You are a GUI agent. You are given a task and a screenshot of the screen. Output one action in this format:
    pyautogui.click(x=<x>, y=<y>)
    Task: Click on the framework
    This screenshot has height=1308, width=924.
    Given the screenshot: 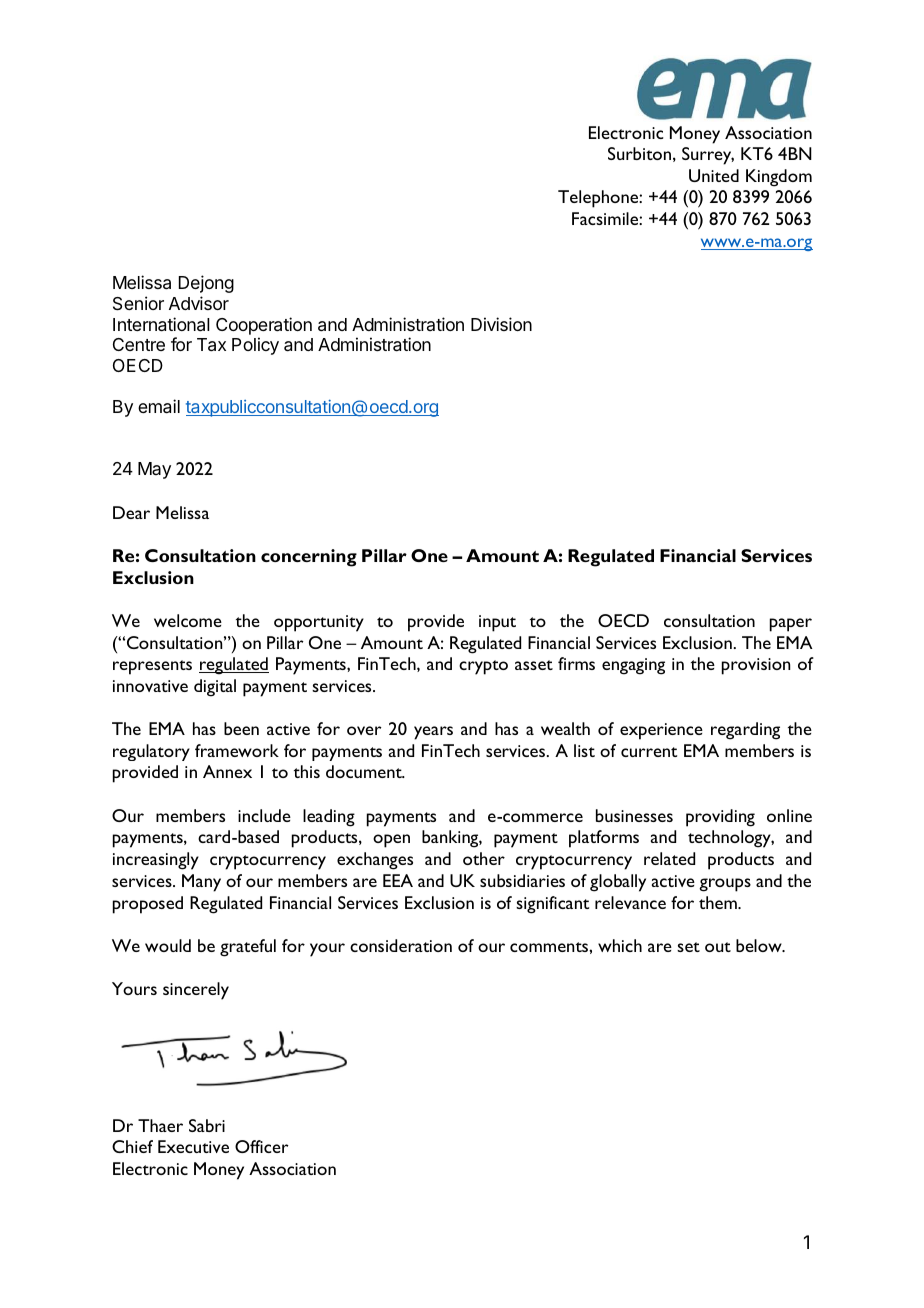 What is the action you would take?
    pyautogui.click(x=237, y=750)
